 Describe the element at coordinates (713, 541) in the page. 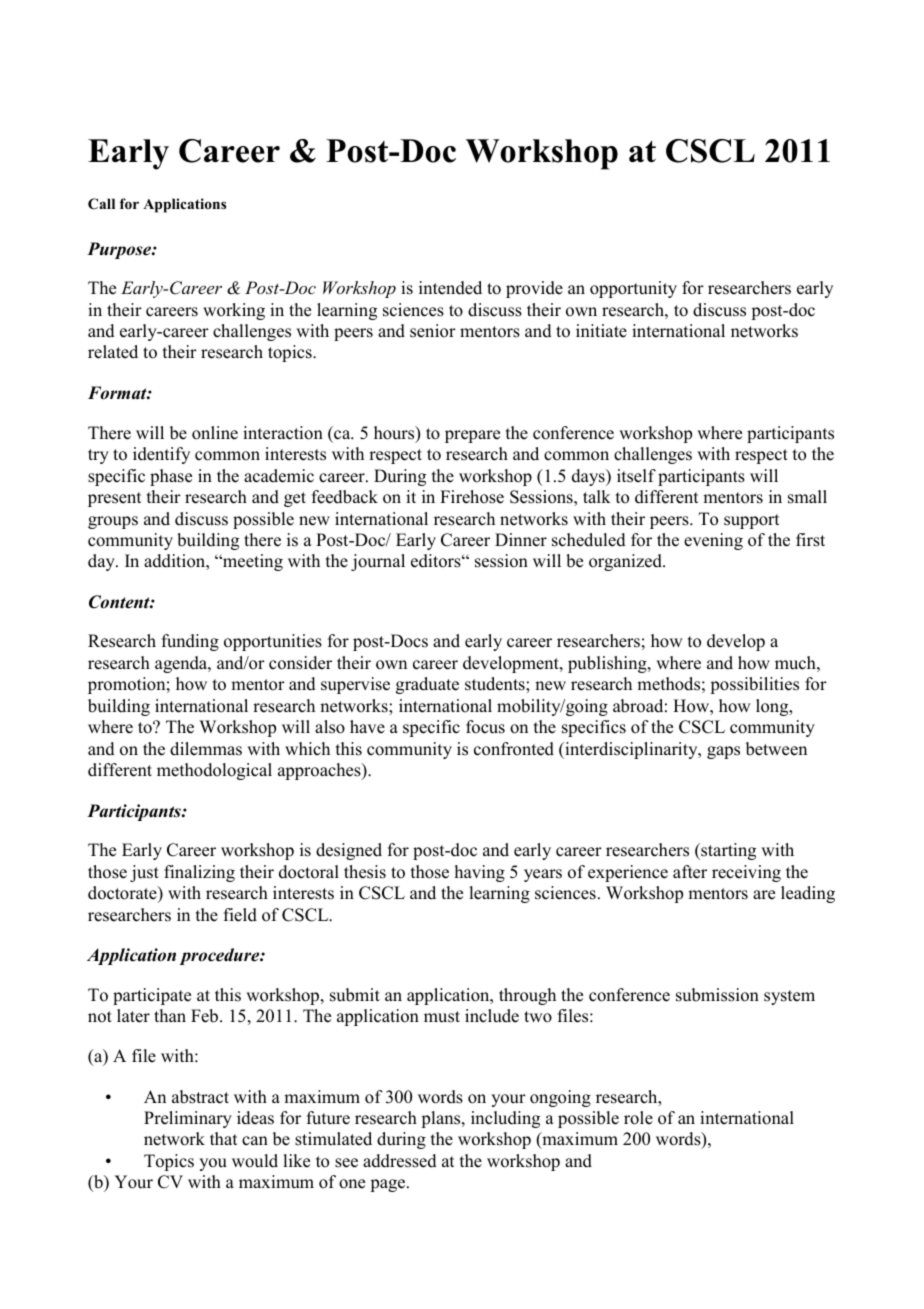

I see `evening` at that location.
